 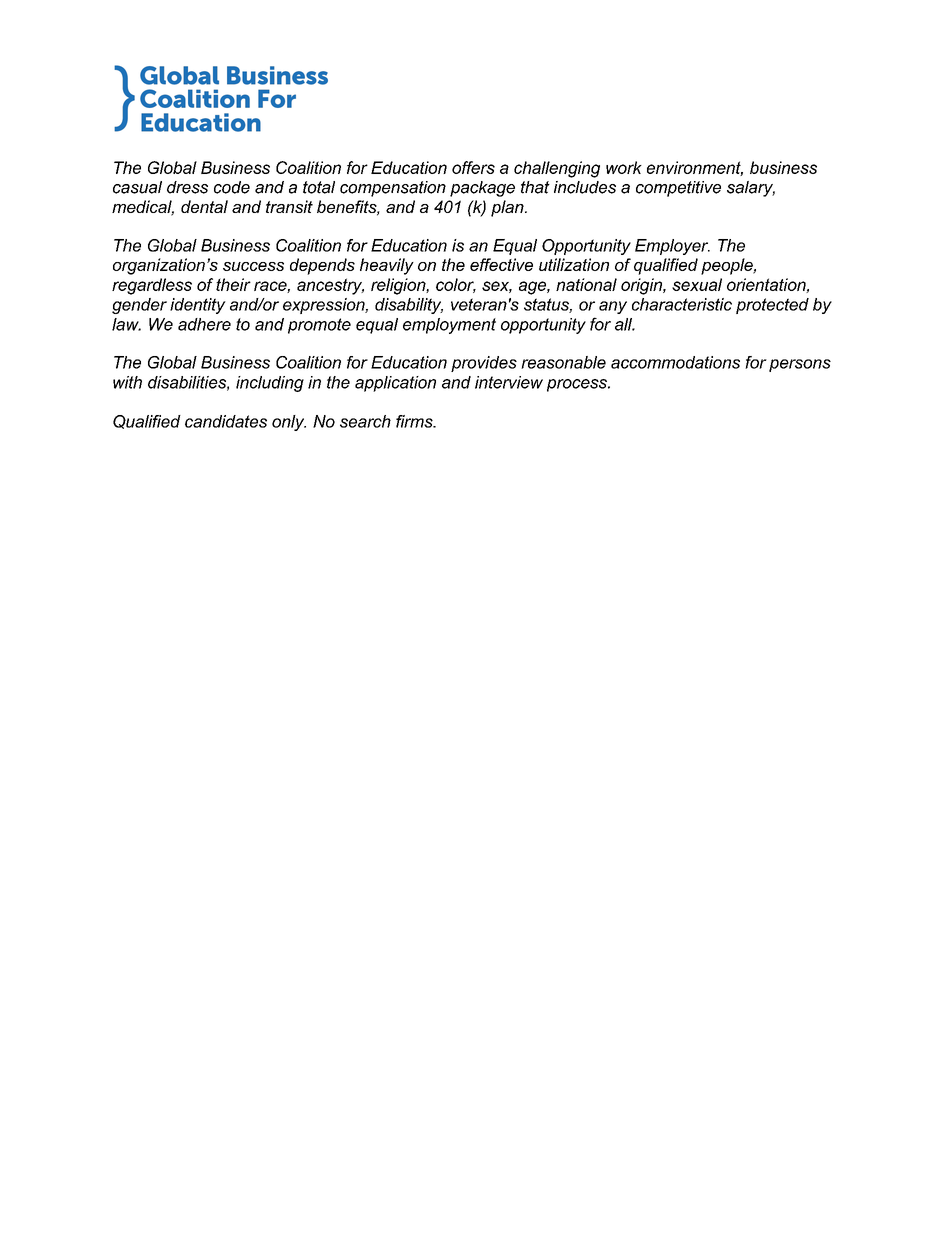 What do you see at coordinates (456, 285) in the screenshot?
I see `color` at bounding box center [456, 285].
